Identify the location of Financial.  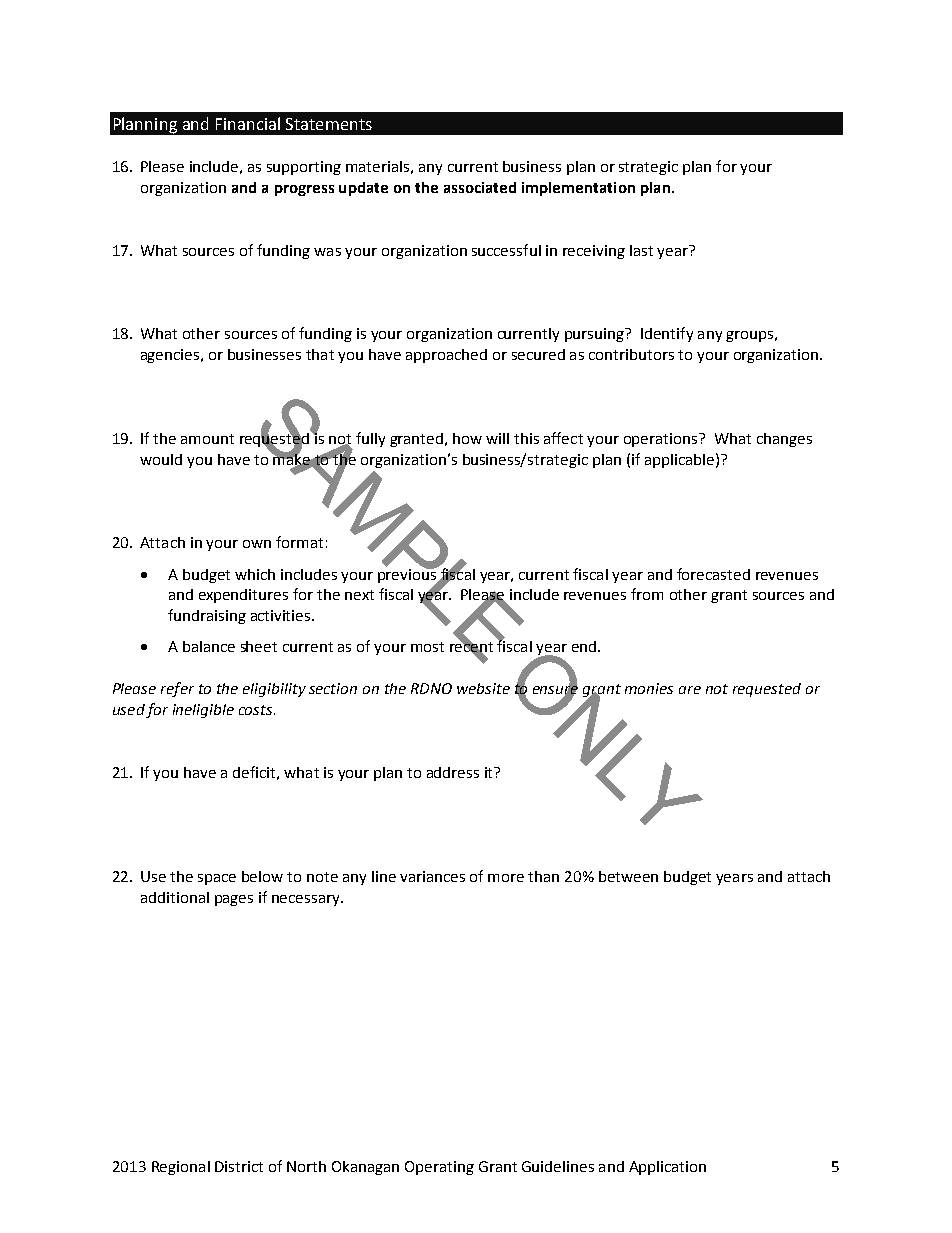
(248, 123).
